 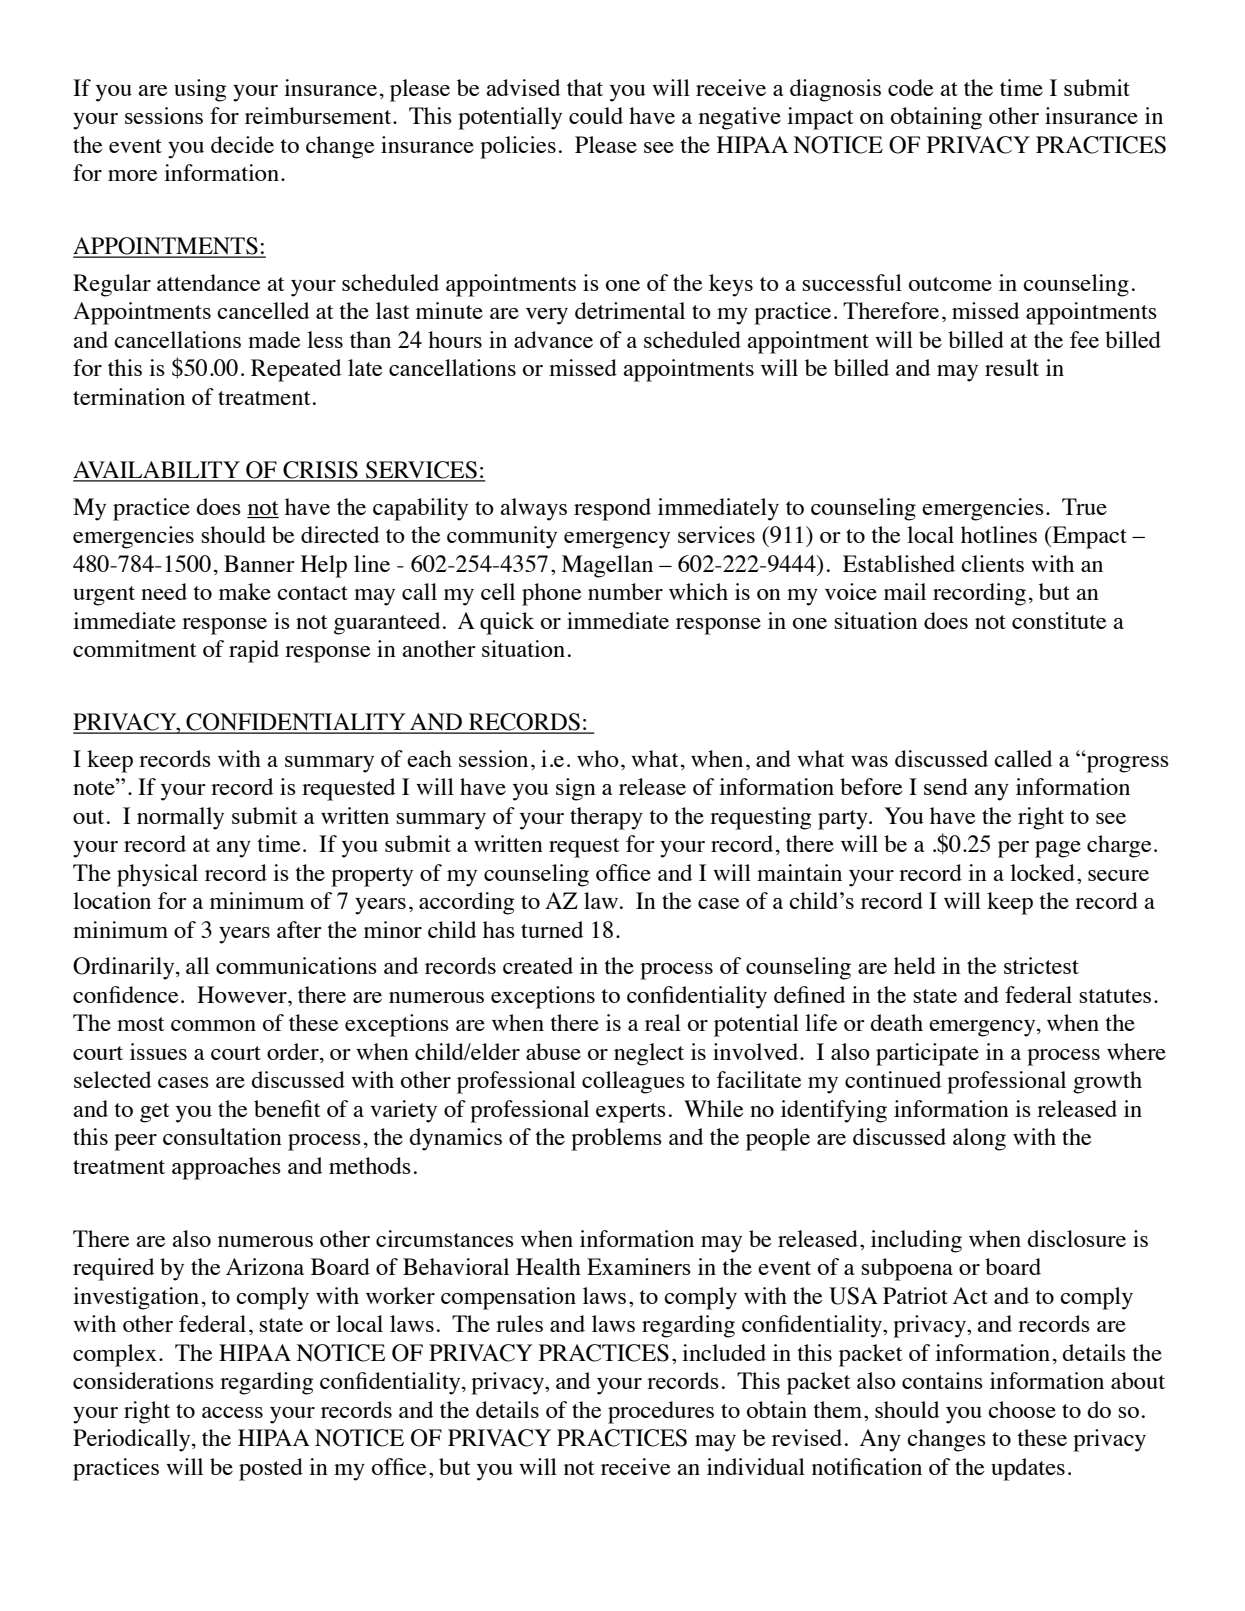 What do you see at coordinates (631, 1113) in the image?
I see `experts` at bounding box center [631, 1113].
